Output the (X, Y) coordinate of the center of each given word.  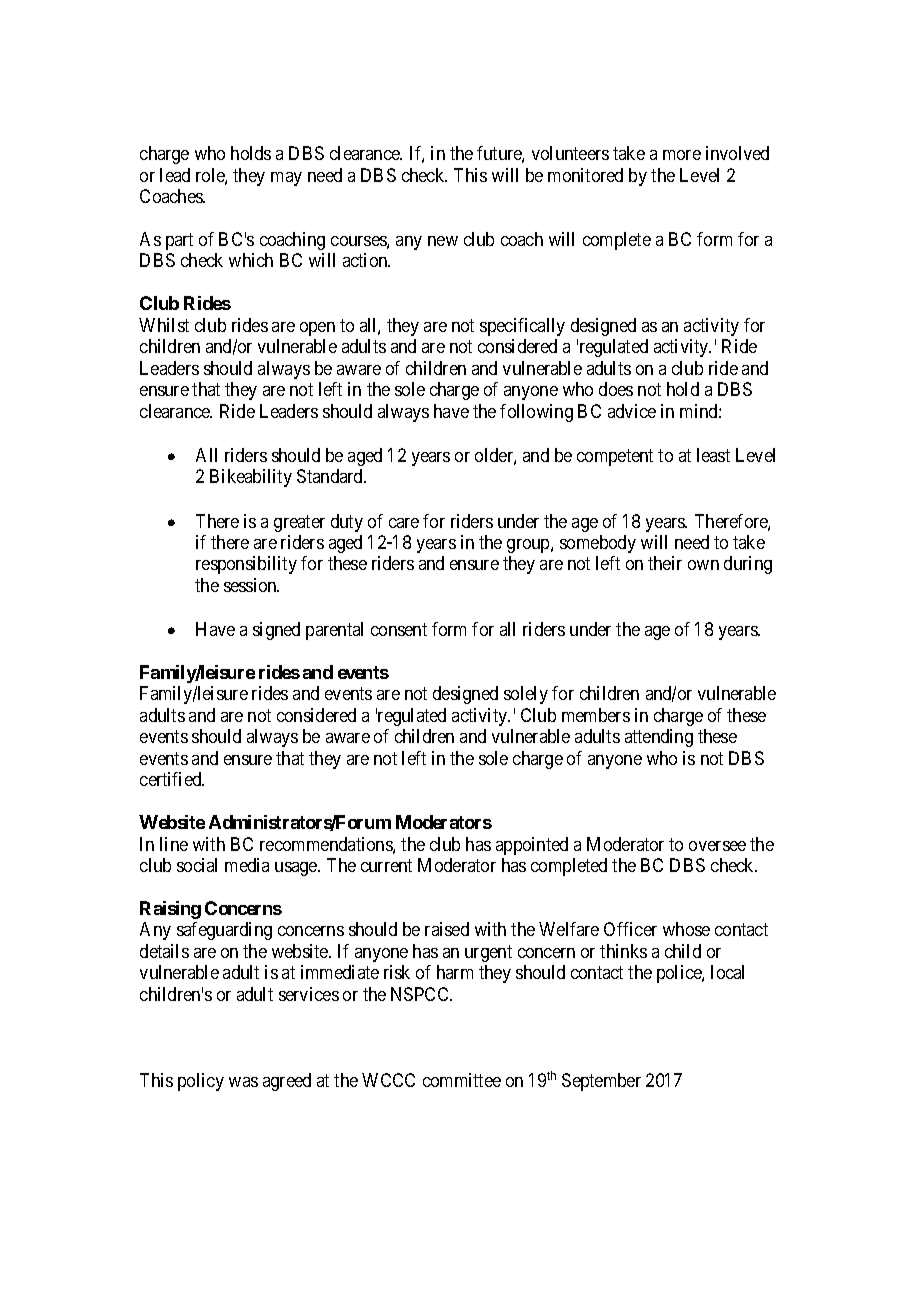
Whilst (164, 325)
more (682, 155)
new (443, 241)
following (536, 413)
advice (632, 411)
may (286, 179)
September (601, 1082)
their (665, 563)
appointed (532, 846)
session (251, 585)
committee (462, 1080)
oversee (717, 846)
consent (399, 629)
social (197, 865)
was (243, 1082)
